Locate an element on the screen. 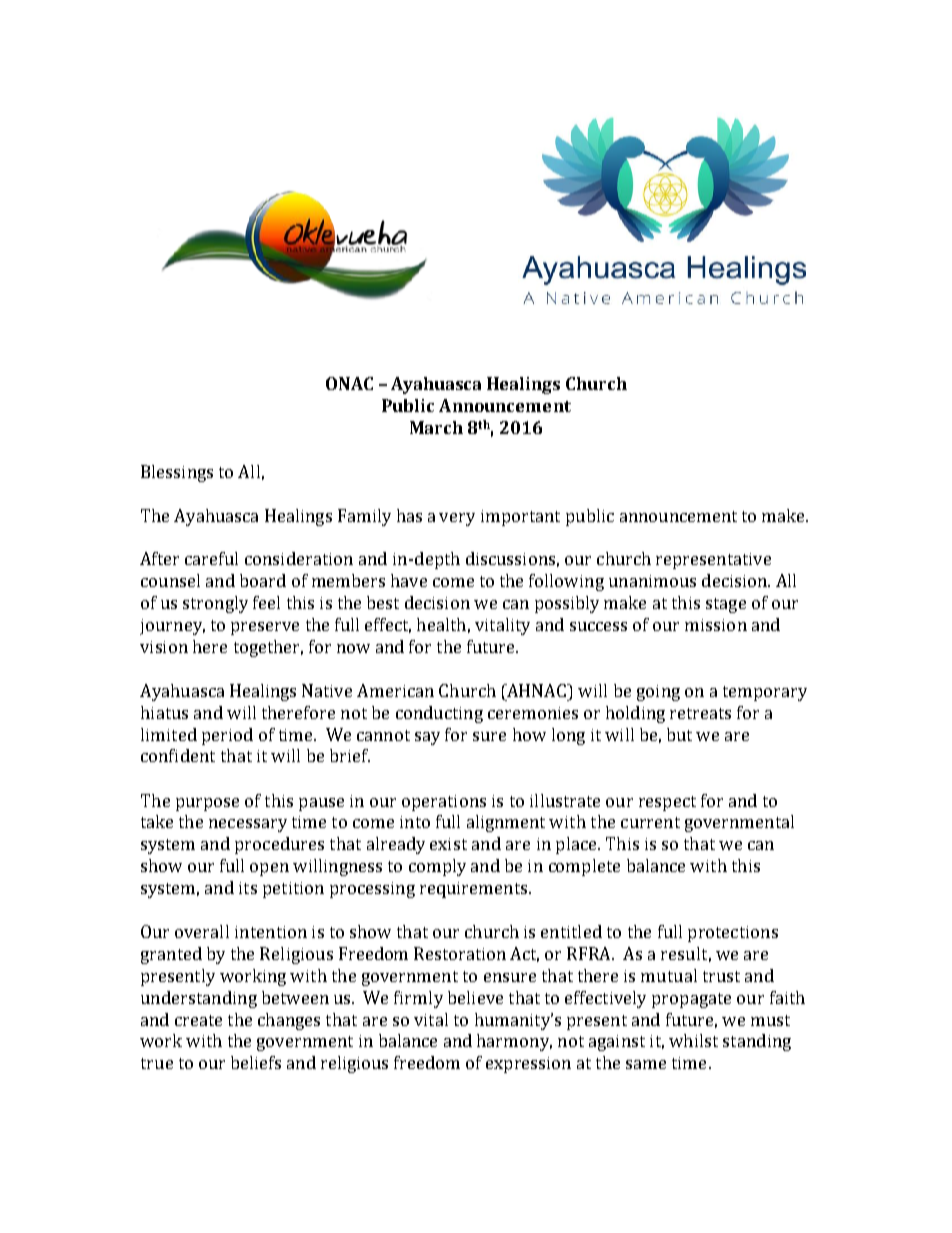 This screenshot has width=952, height=1233. March is located at coordinates (436, 427).
